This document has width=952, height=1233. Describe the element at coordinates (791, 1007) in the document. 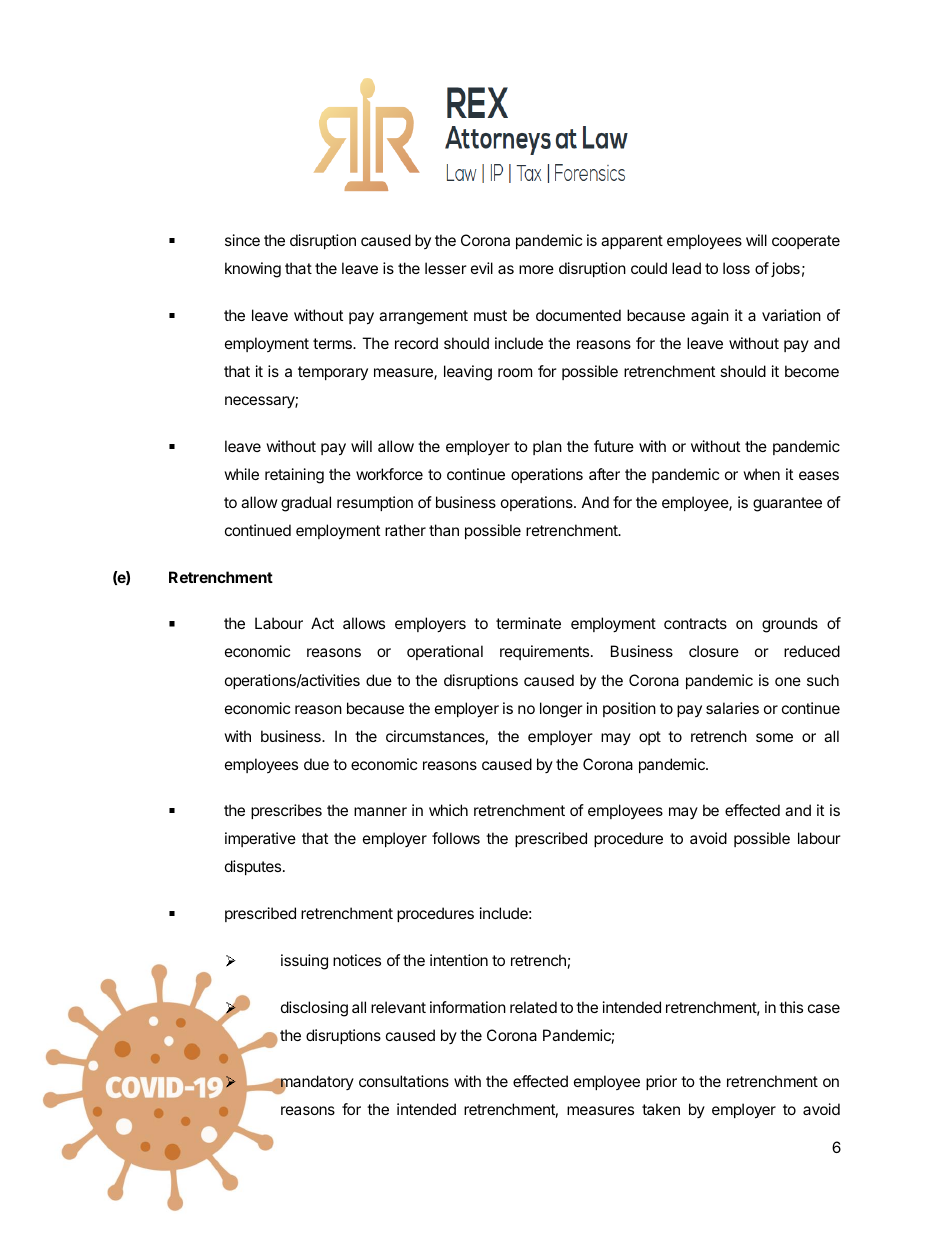

I see `this` at that location.
